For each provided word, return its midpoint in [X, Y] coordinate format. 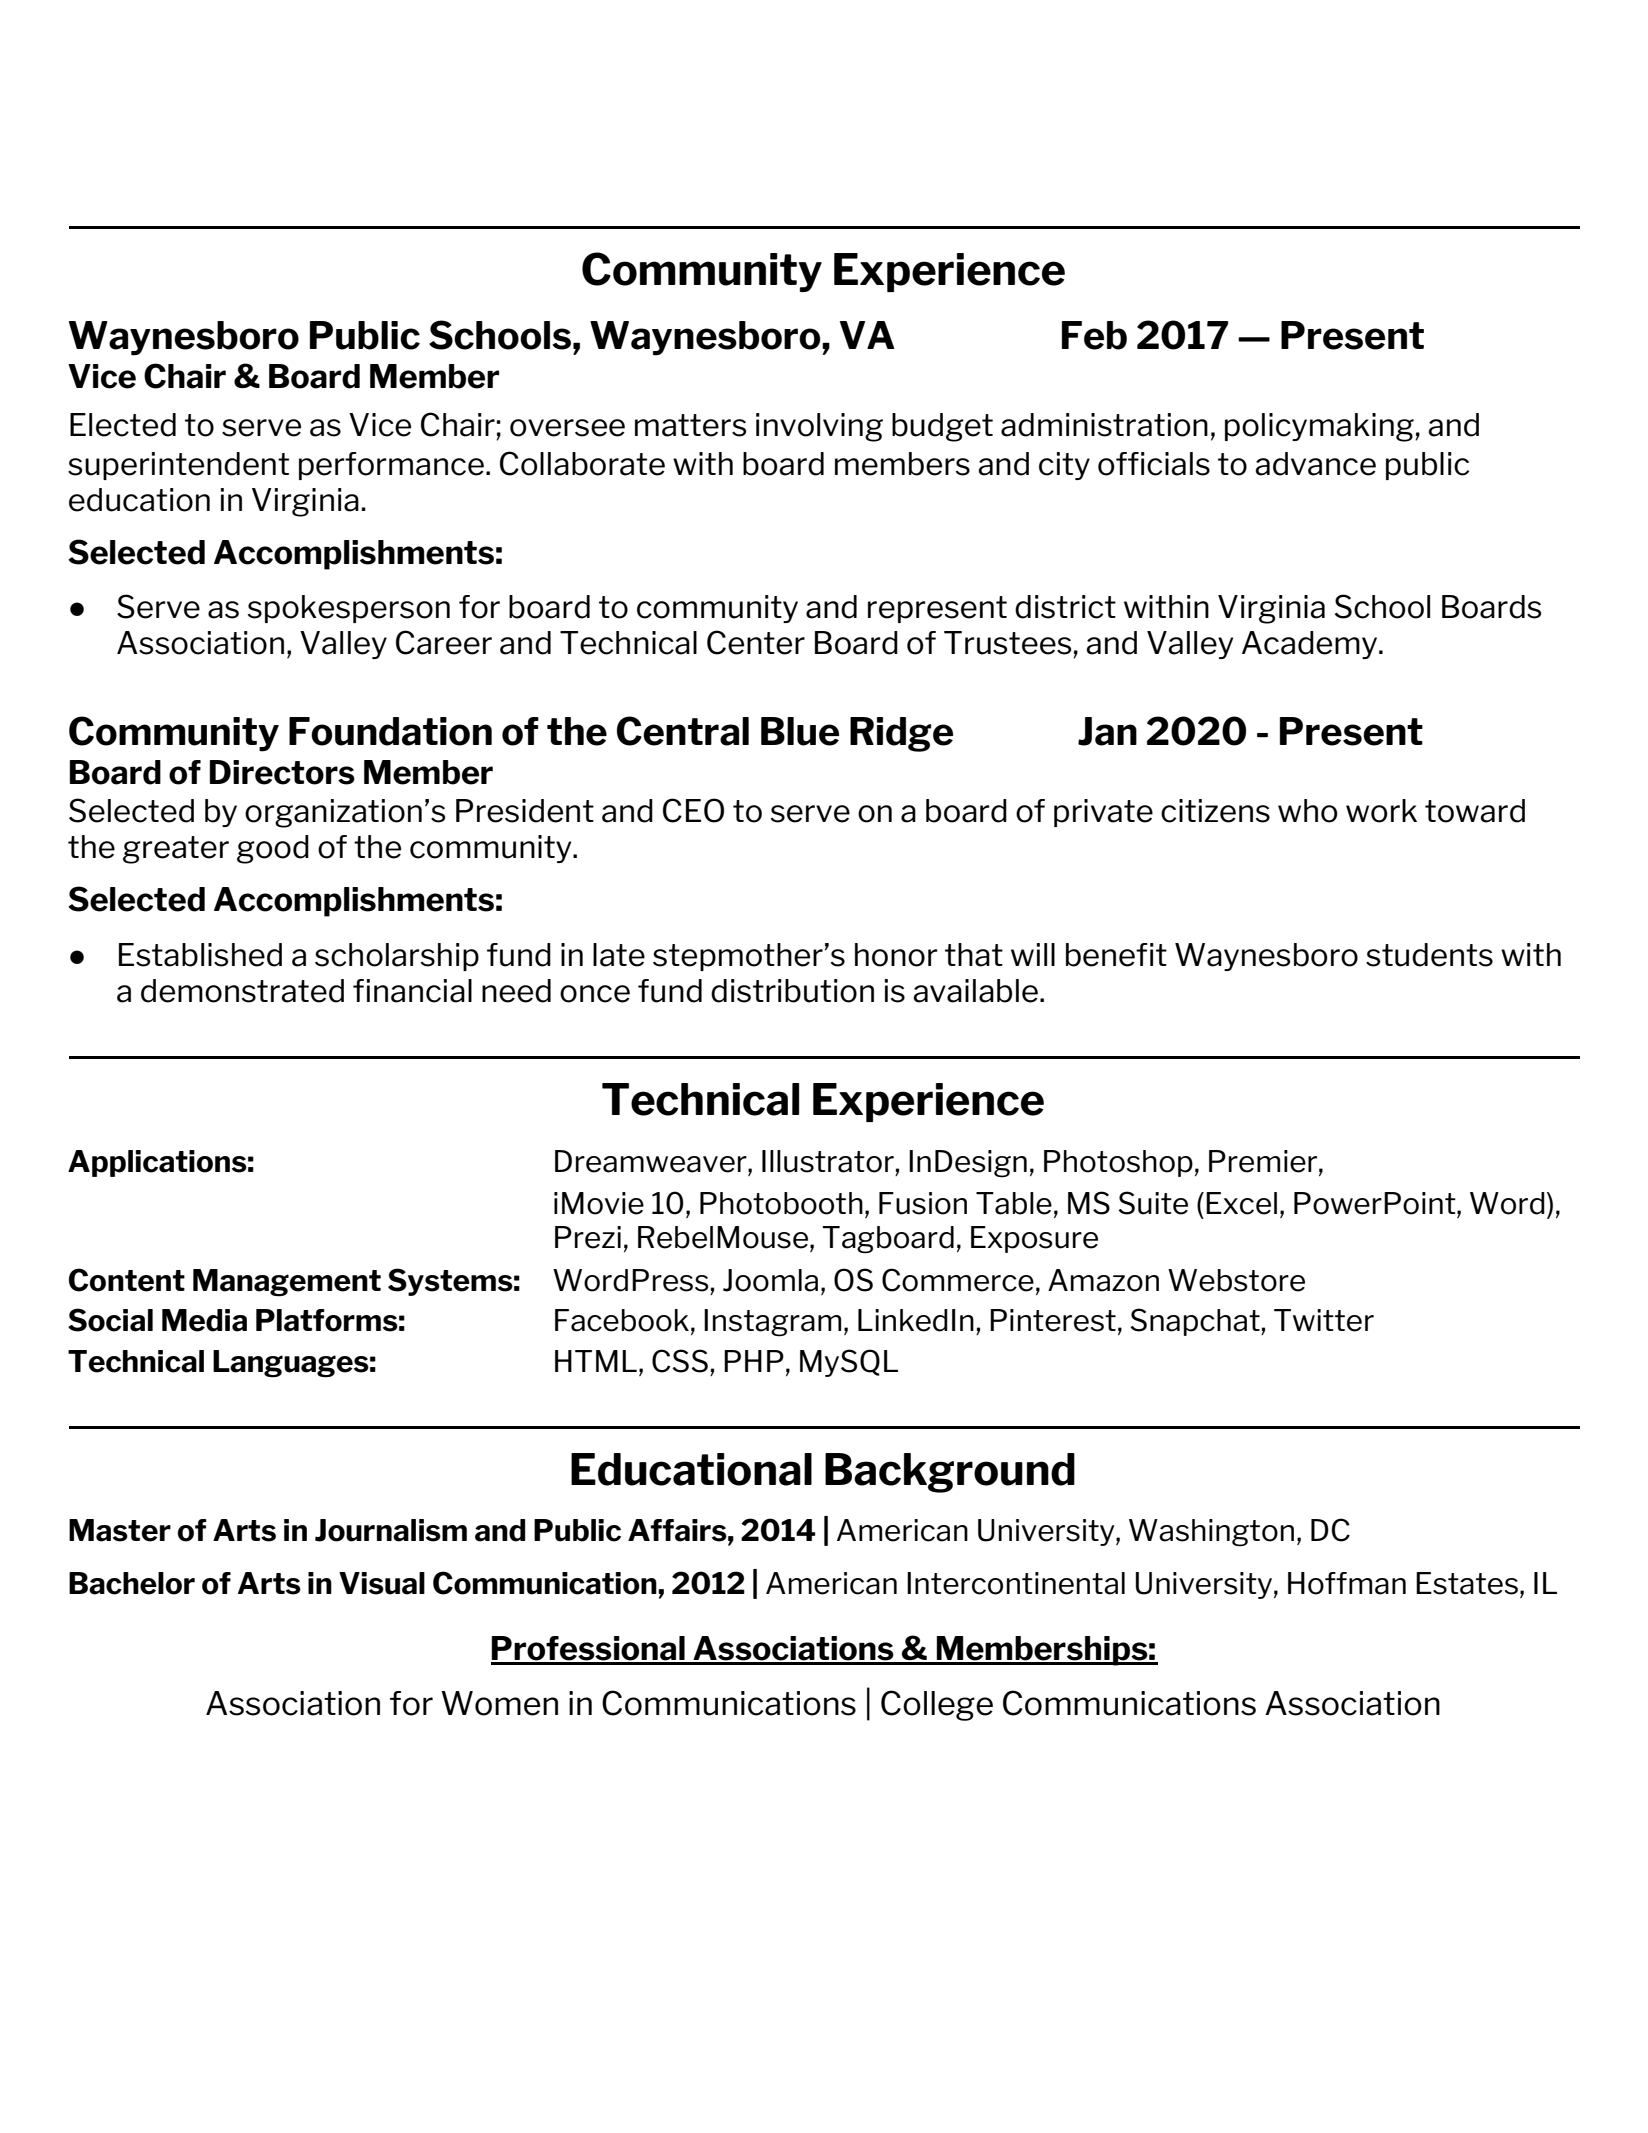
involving [819, 427]
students [1429, 955]
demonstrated [242, 991]
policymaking [1320, 427]
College [937, 1705]
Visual [382, 1583]
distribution [792, 991]
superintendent [178, 466]
